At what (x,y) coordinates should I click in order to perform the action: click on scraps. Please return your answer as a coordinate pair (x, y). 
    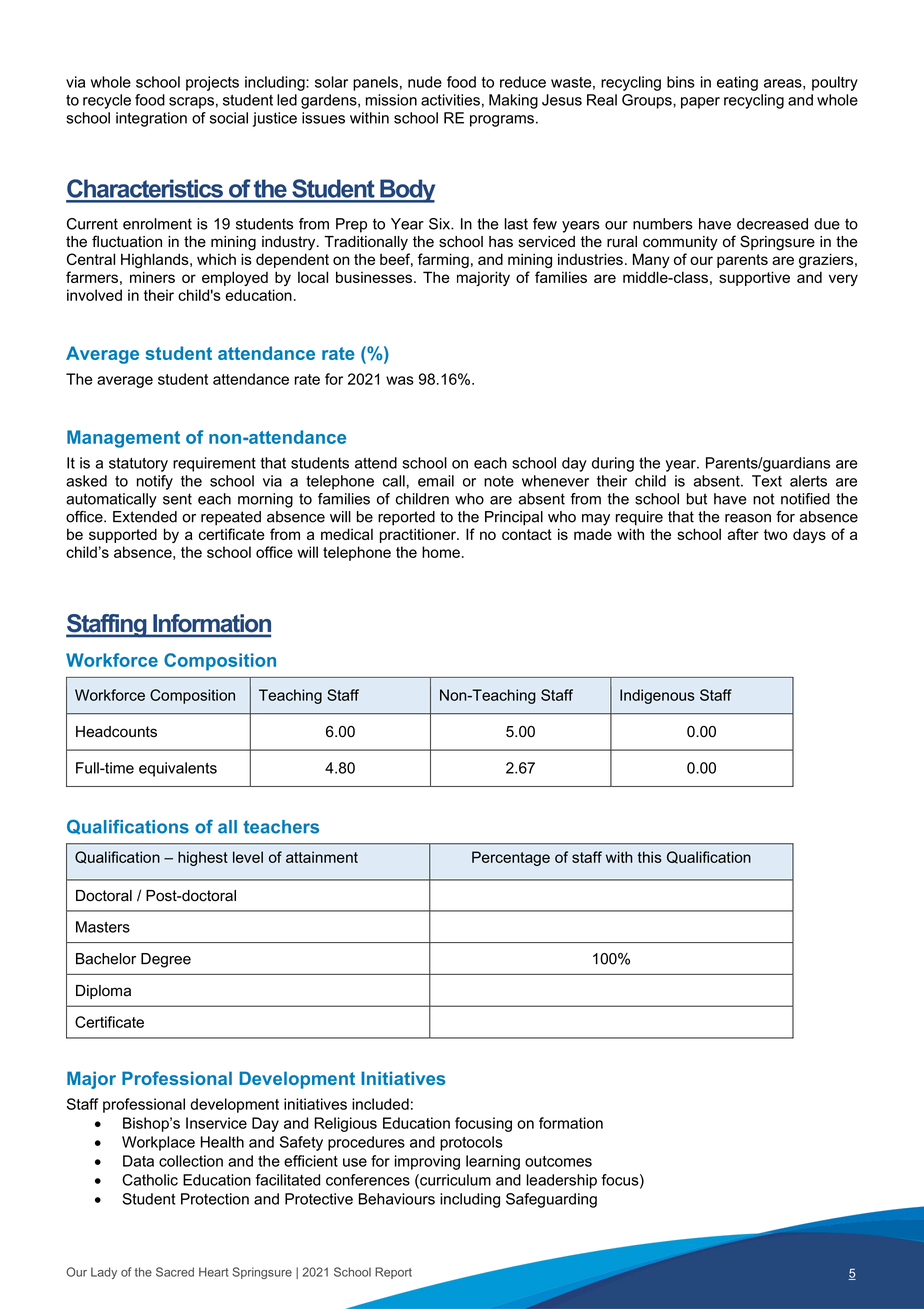
    Looking at the image, I should click on (191, 103).
